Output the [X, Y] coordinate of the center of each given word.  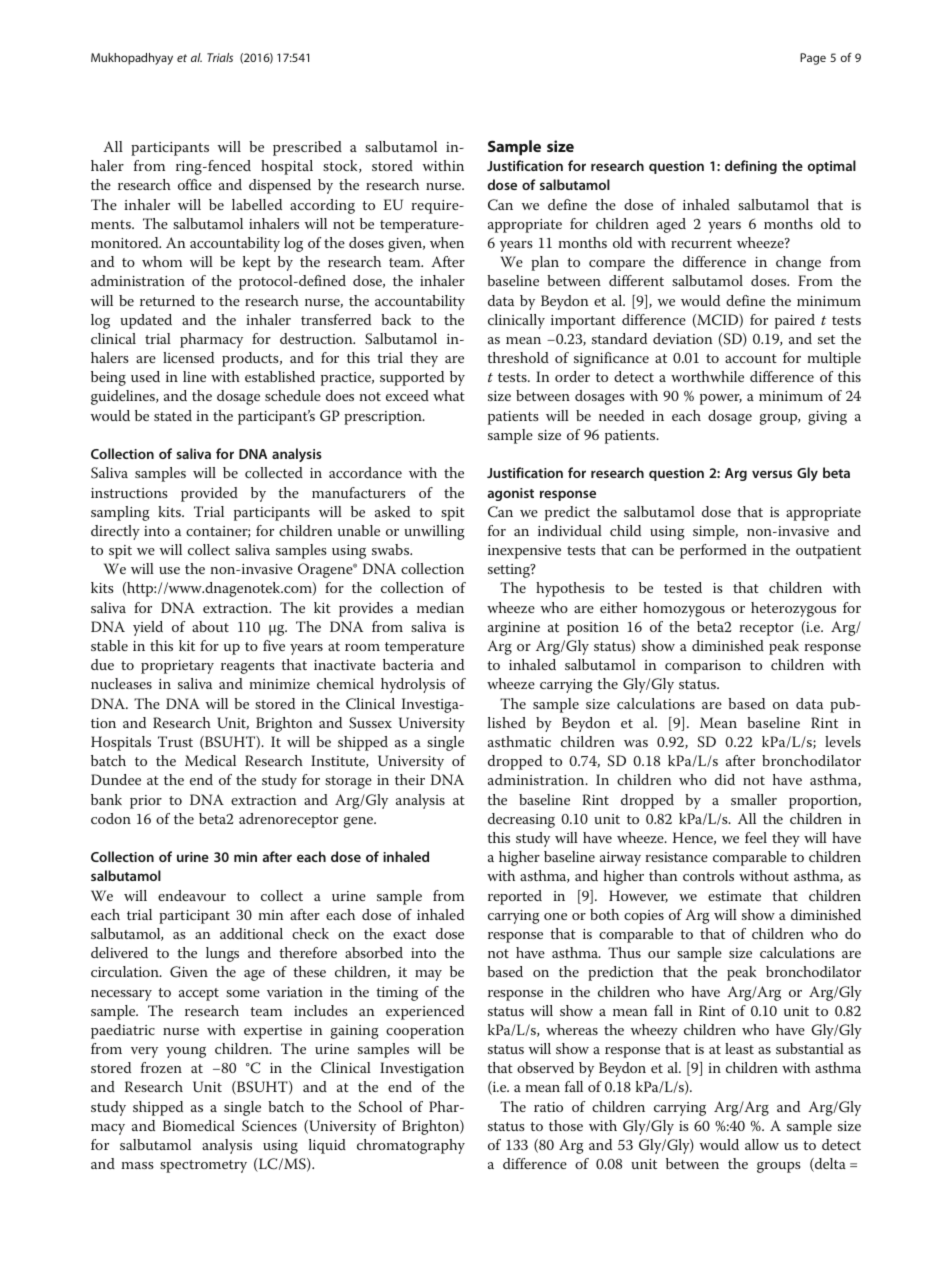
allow [762, 1144]
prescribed [307, 148]
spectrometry [203, 1166]
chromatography [411, 1146]
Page [813, 59]
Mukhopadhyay [132, 59]
